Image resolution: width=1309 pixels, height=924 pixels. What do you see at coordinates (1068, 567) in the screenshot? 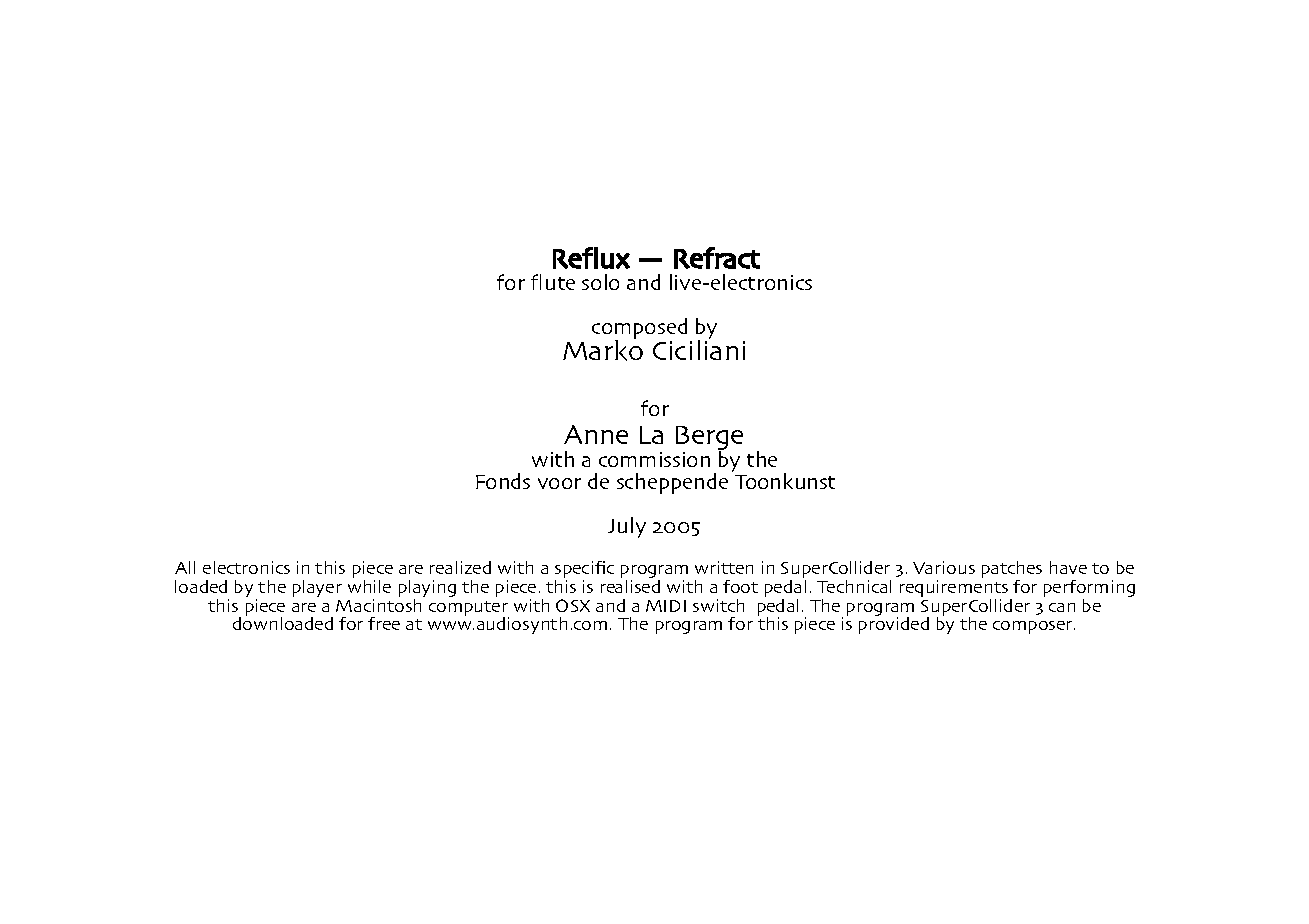
I see `have` at bounding box center [1068, 567].
